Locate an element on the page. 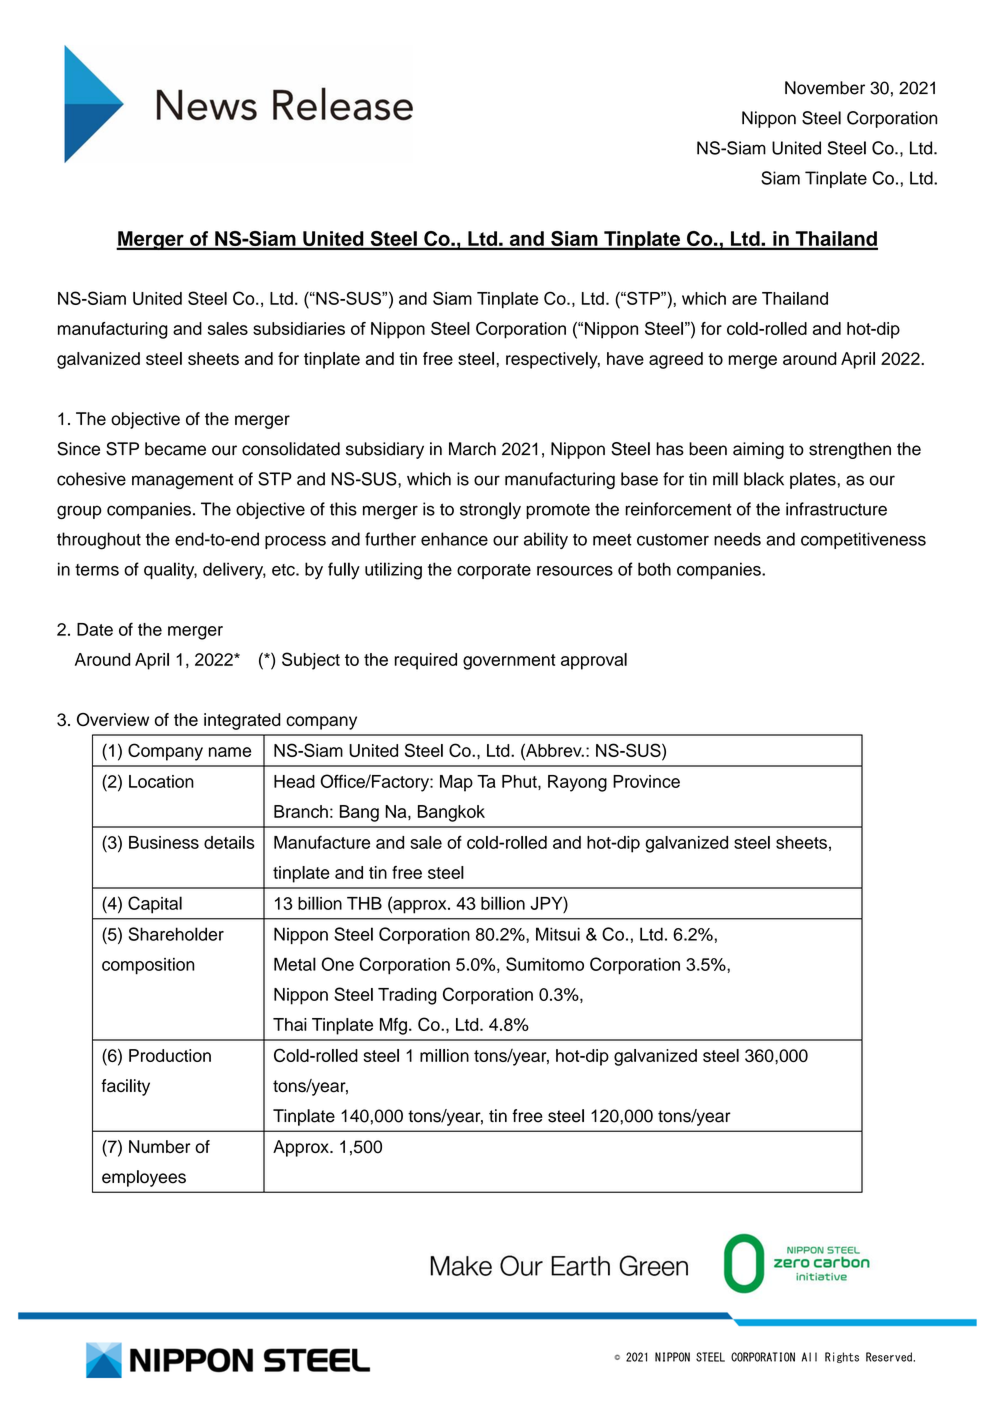 This image has height=1407, width=995. All is located at coordinates (809, 1357).
